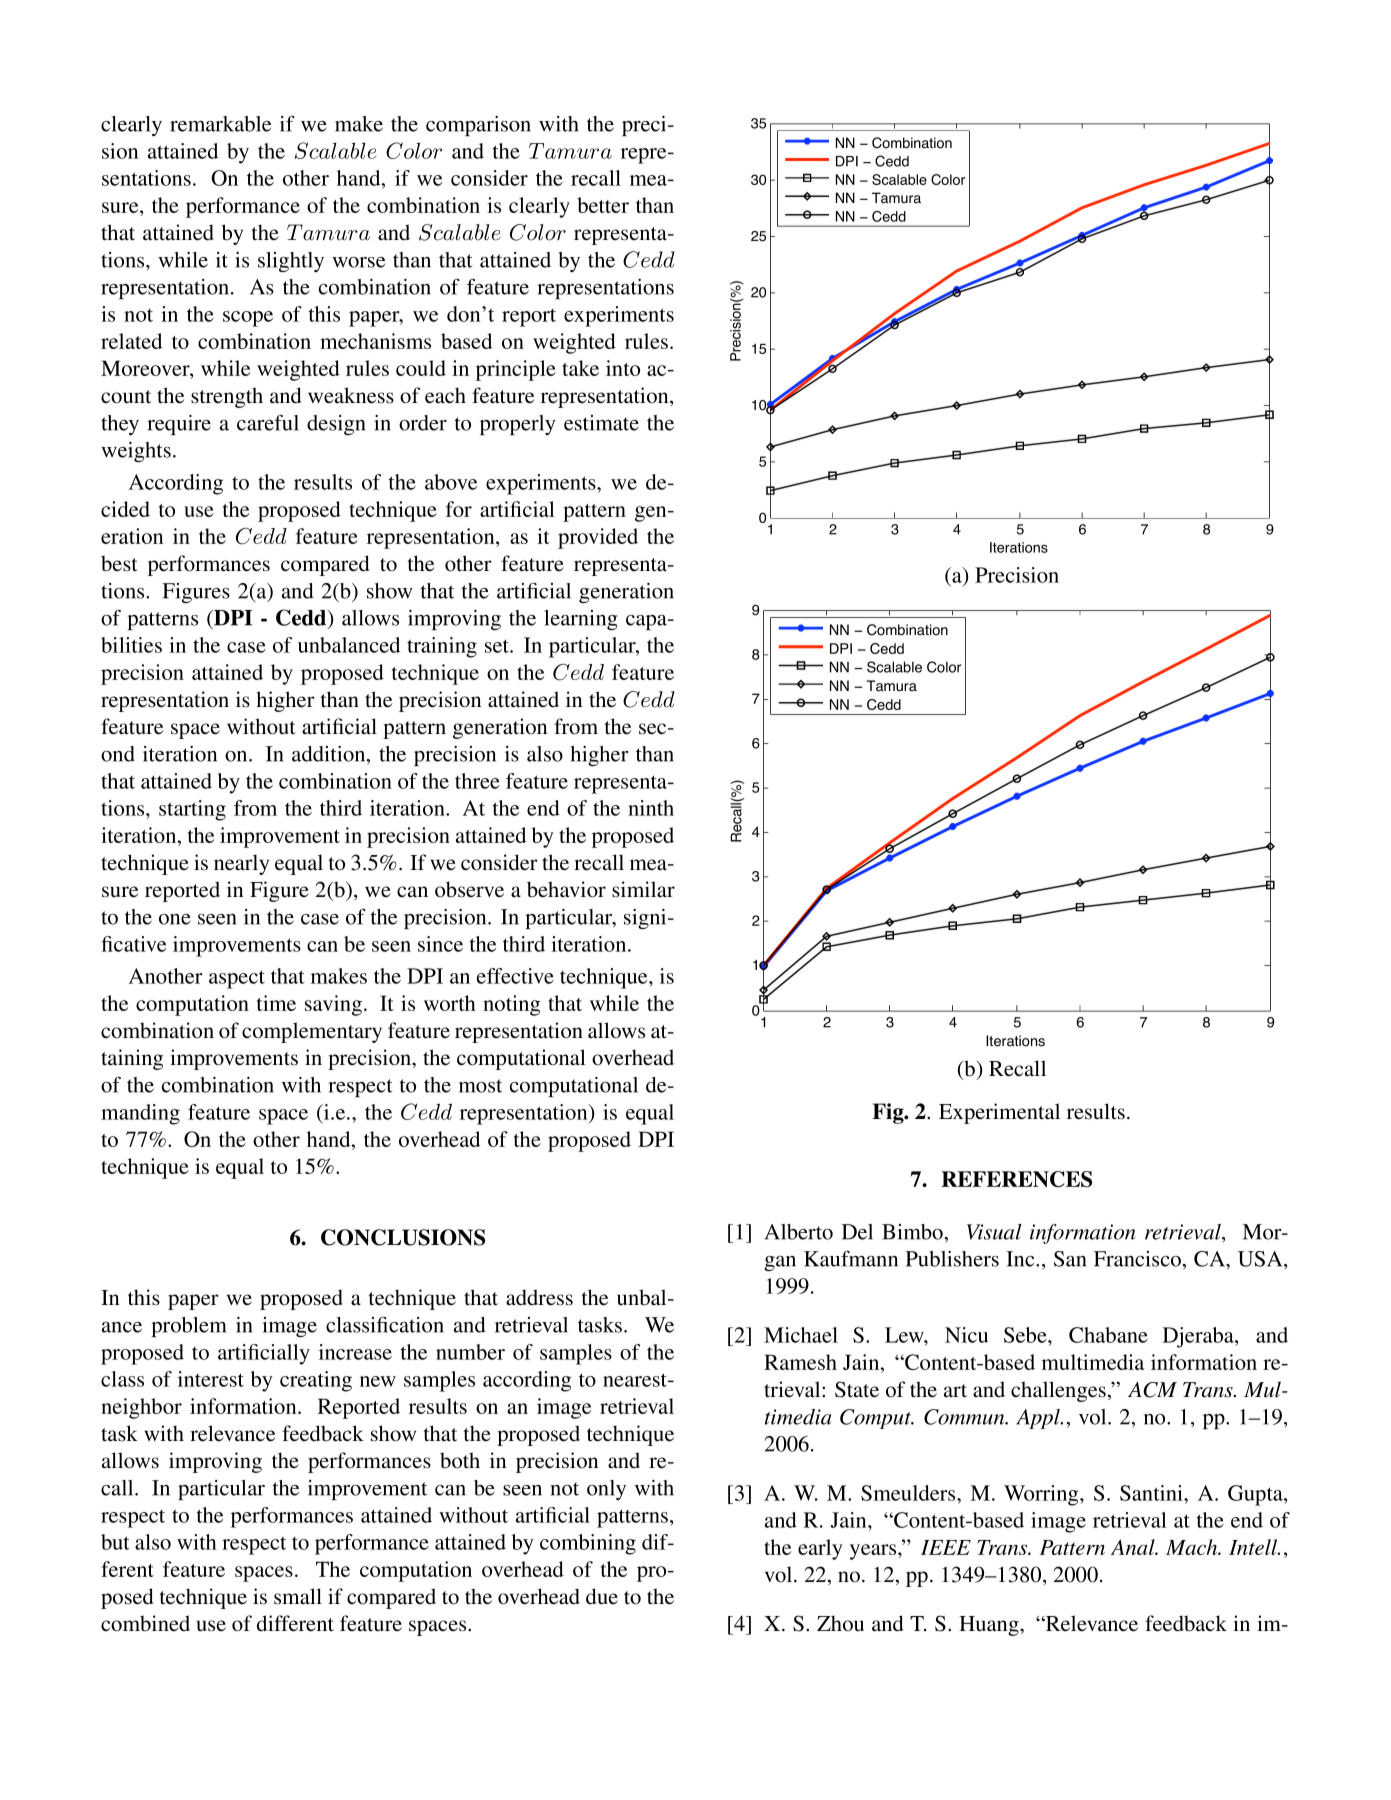  What do you see at coordinates (220, 124) in the screenshot?
I see `remarkable` at bounding box center [220, 124].
